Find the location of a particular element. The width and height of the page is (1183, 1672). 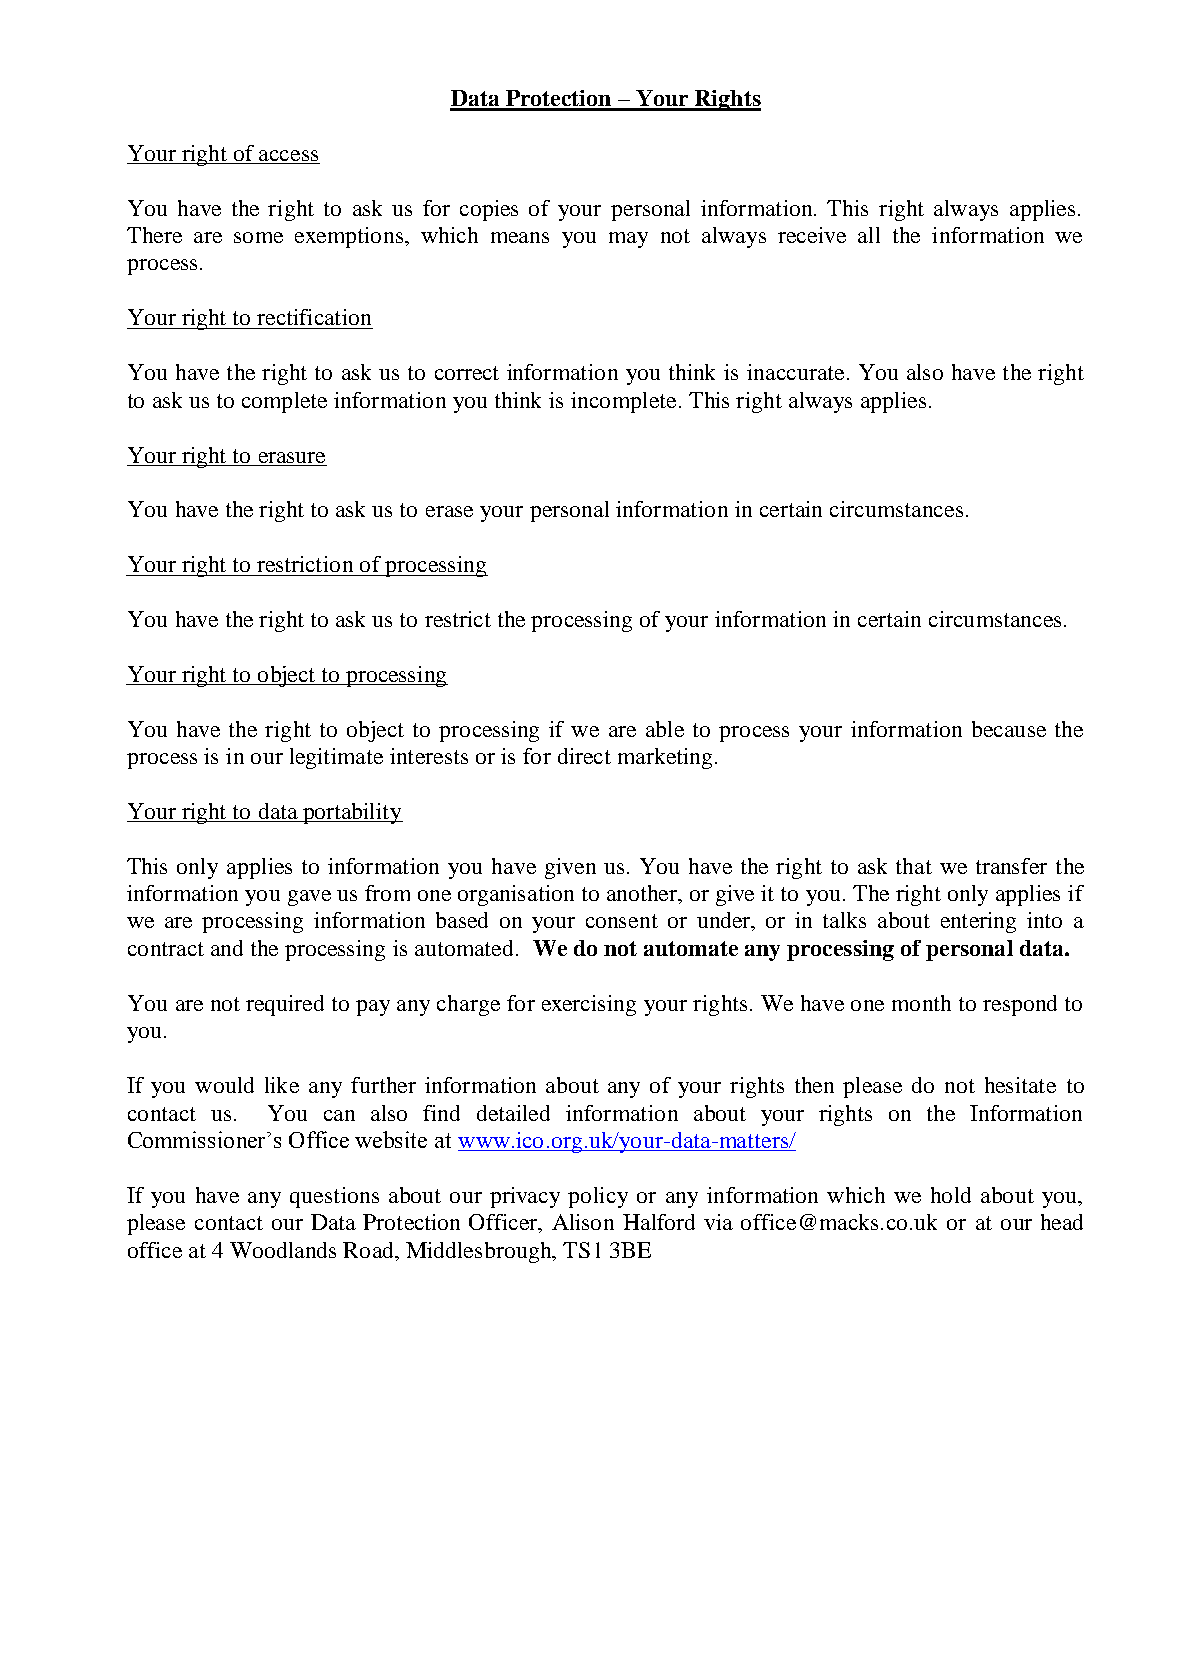

inaccurate is located at coordinates (795, 372).
